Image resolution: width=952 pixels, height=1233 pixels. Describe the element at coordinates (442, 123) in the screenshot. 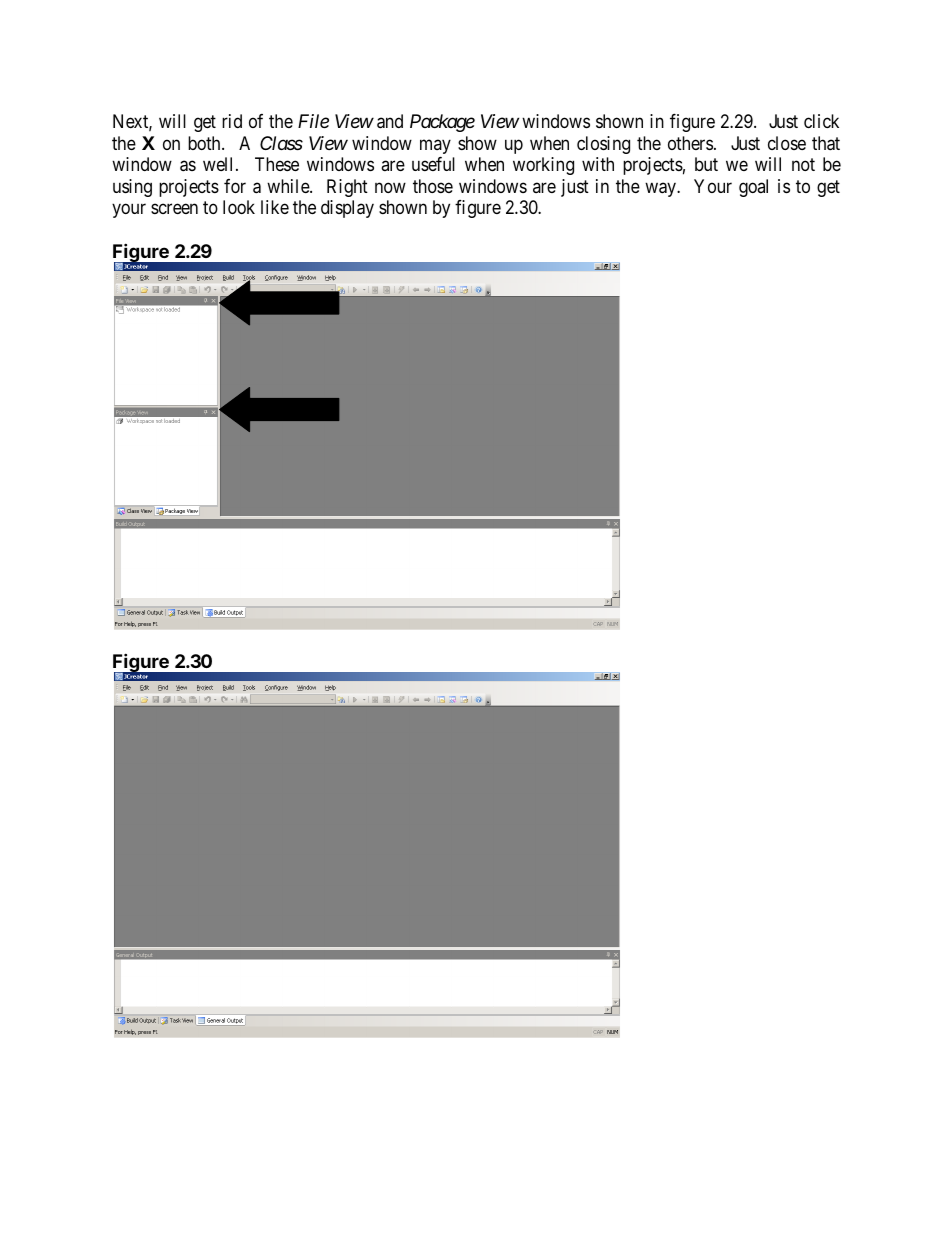

I see `Package` at that location.
